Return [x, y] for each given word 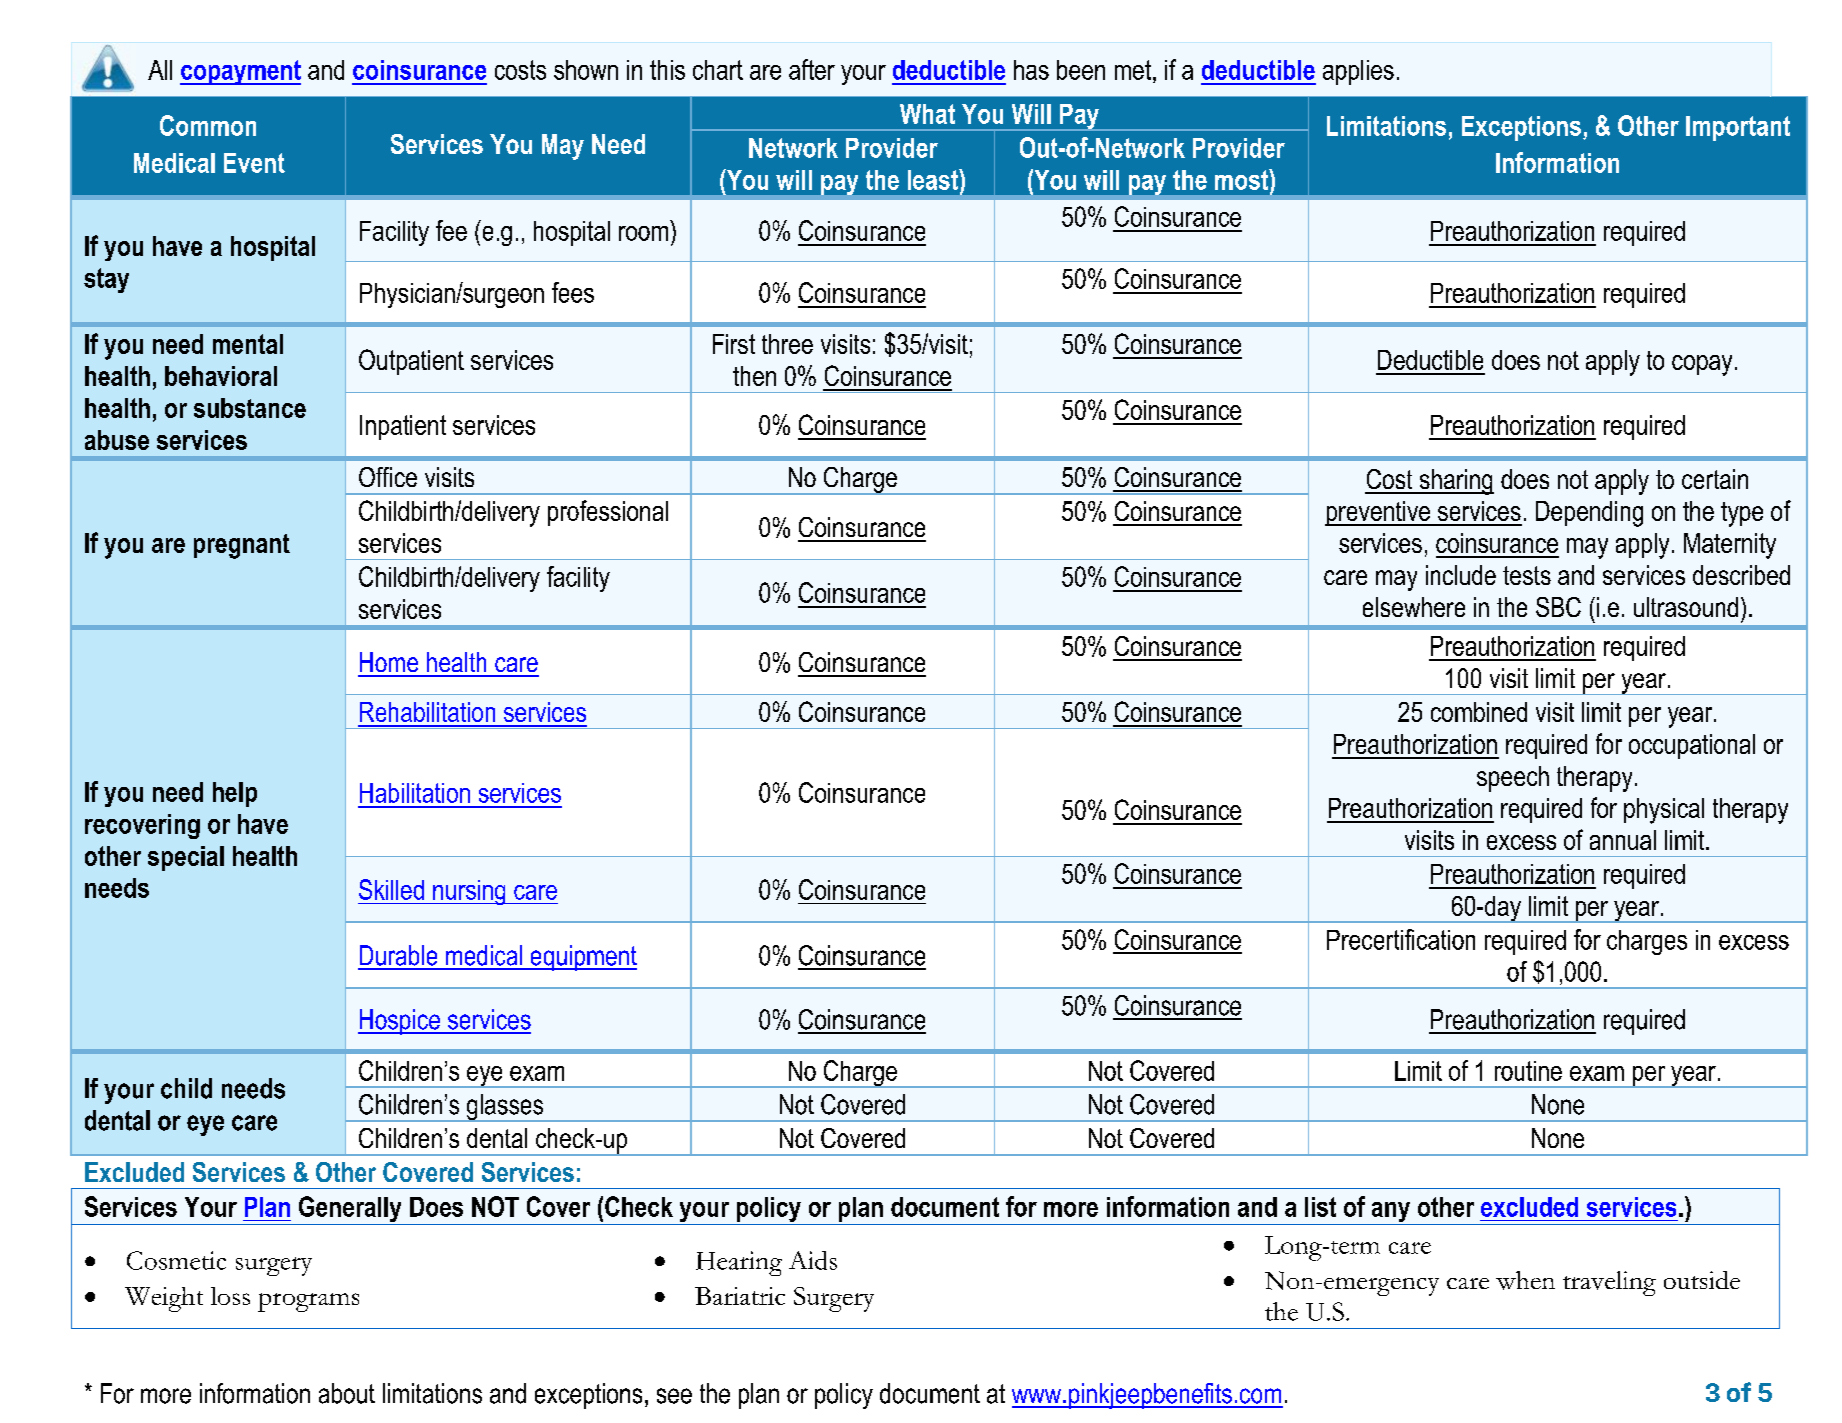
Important [1738, 128]
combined [1479, 712]
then [754, 376]
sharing [1455, 482]
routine [1528, 1071]
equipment [582, 958]
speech [1513, 779]
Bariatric [740, 1296]
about [347, 1393]
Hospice [400, 1022]
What [927, 114]
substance [250, 408]
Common [208, 125]
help [235, 794]
